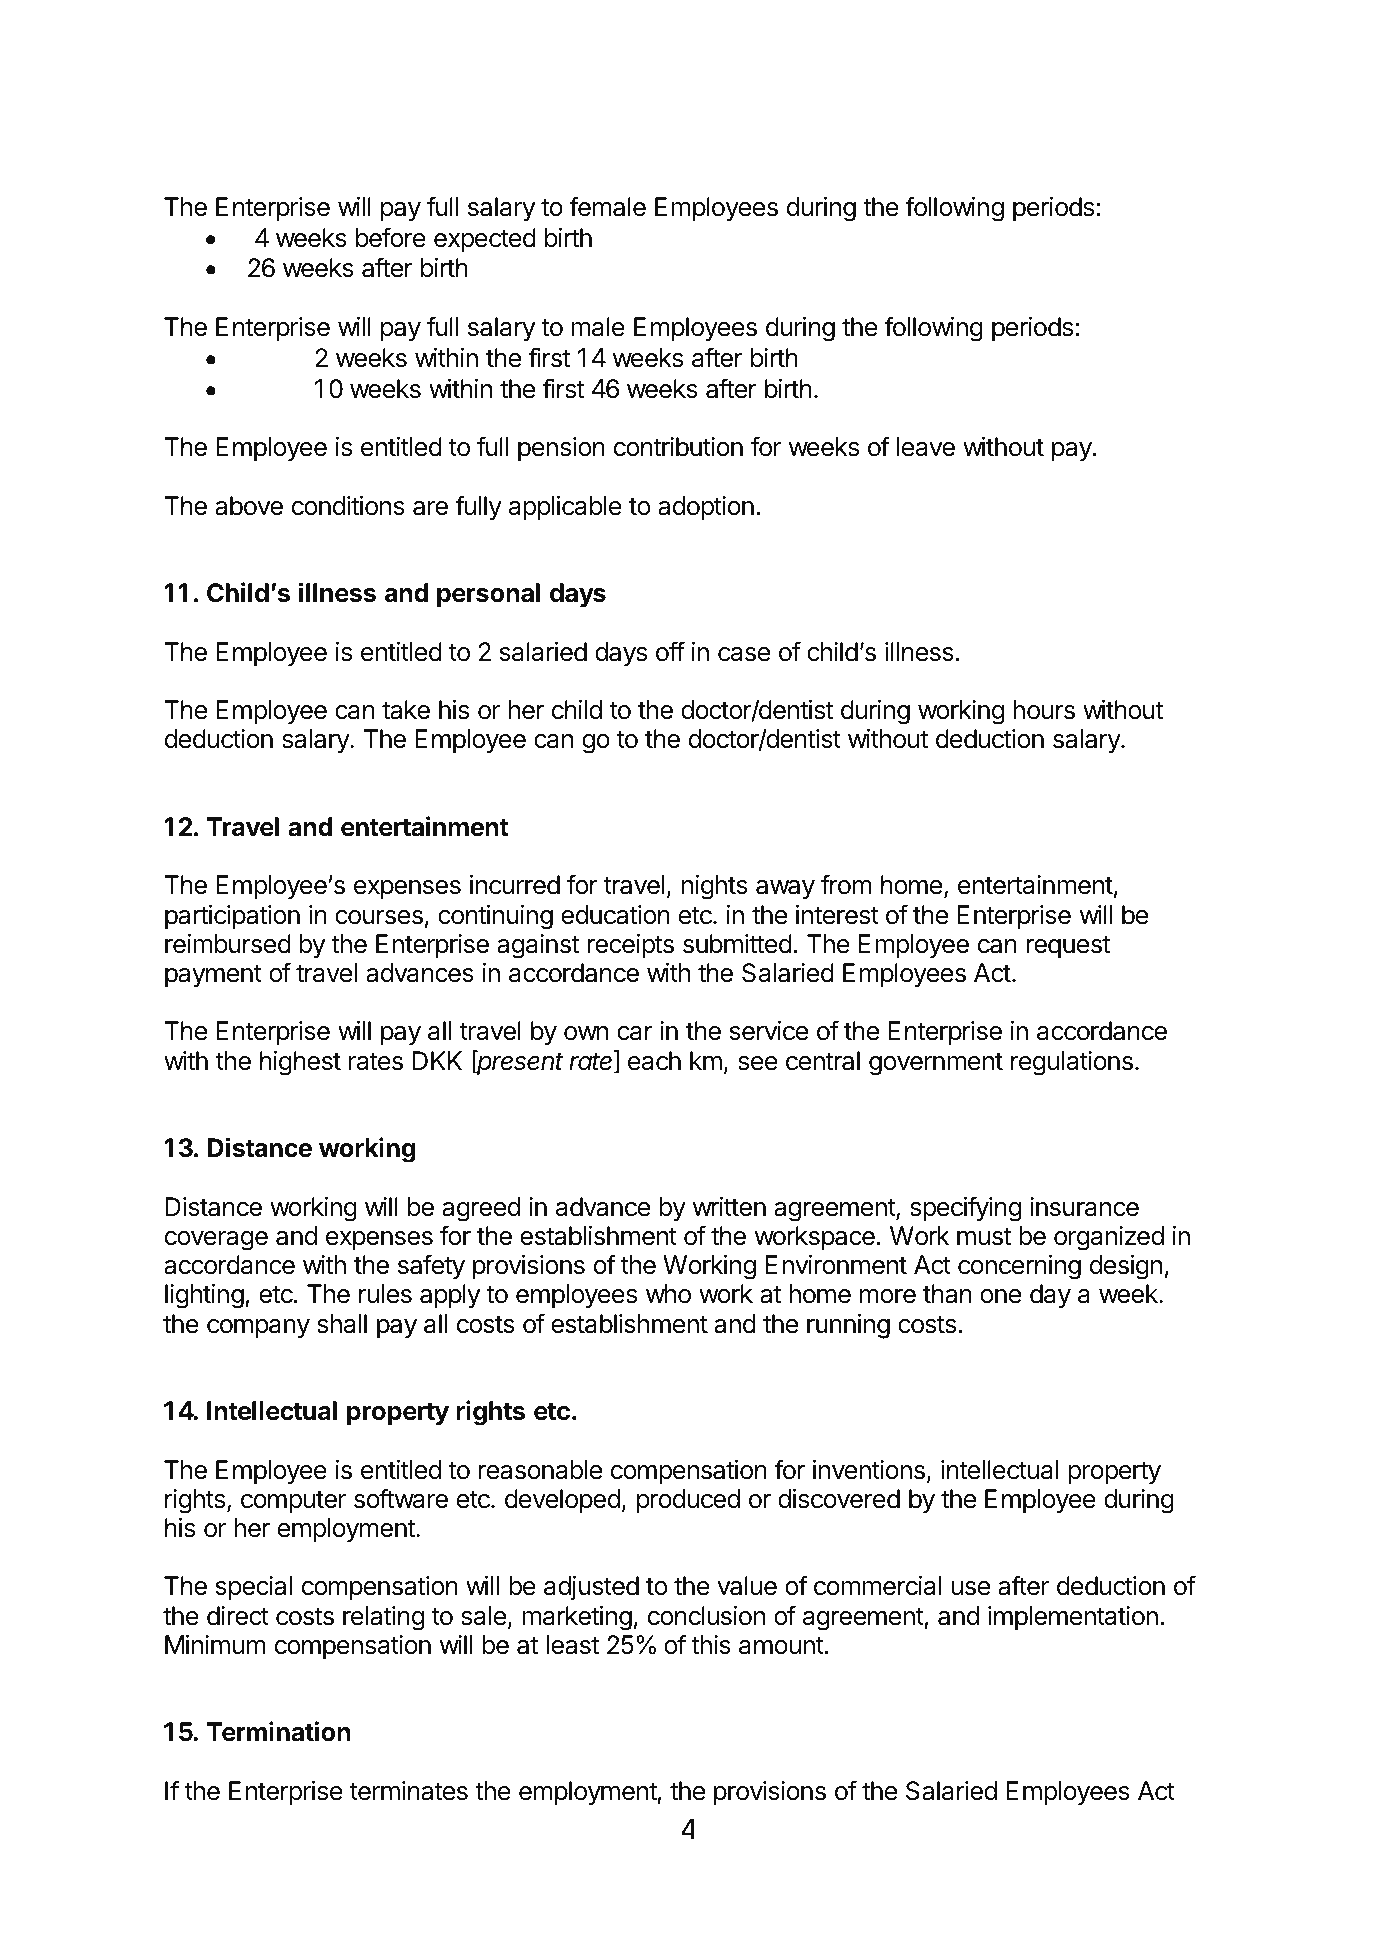 Image resolution: width=1374 pixels, height=1944 pixels. Describe the element at coordinates (1019, 1267) in the image. I see `concerning` at that location.
